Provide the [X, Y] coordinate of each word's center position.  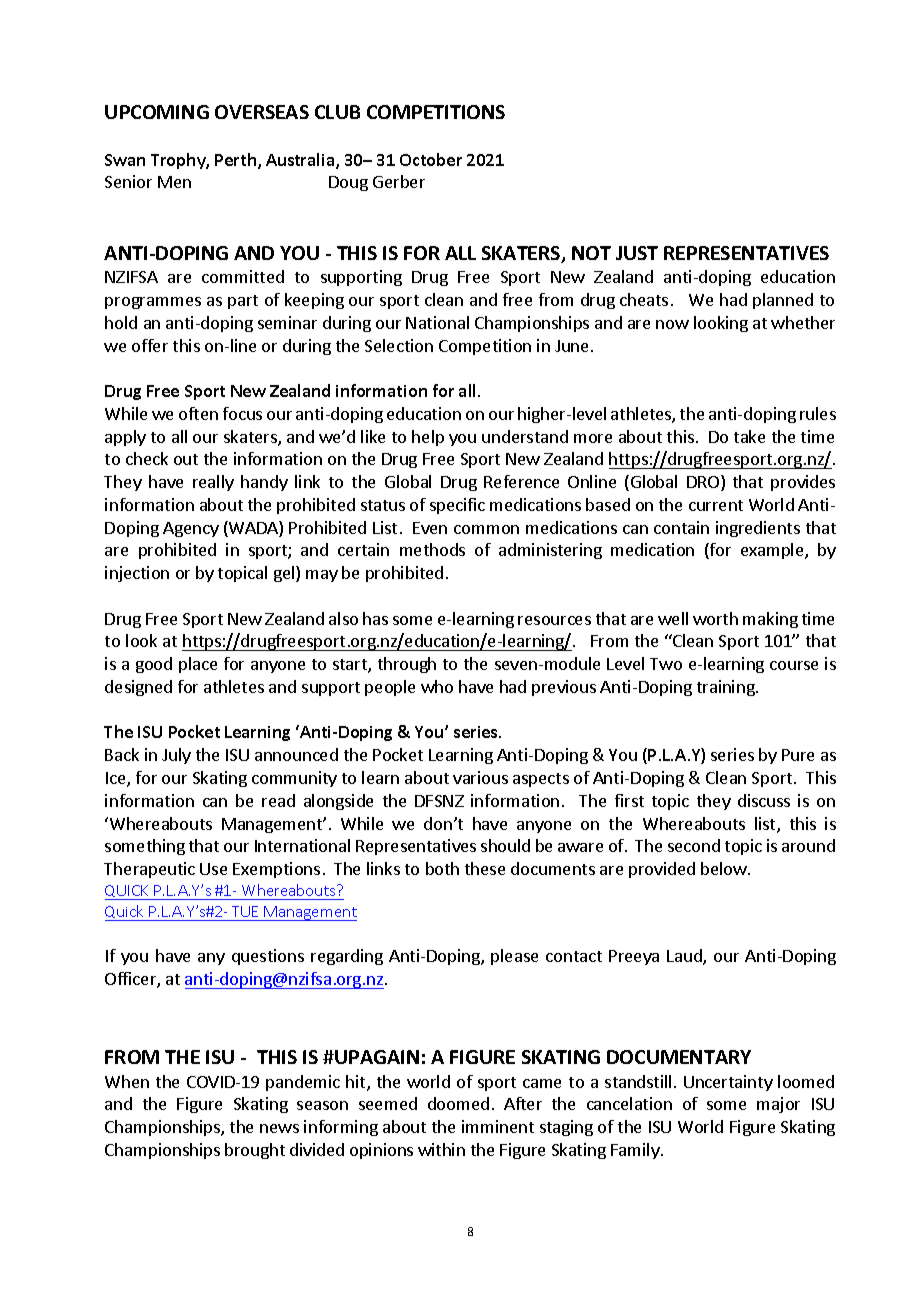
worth [715, 618]
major [778, 1105]
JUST [637, 253]
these [485, 868]
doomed [458, 1103]
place [198, 665]
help [428, 438]
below [725, 868]
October [431, 159]
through [407, 665]
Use [213, 869]
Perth [235, 159]
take [749, 436]
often [198, 413]
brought [255, 1151]
